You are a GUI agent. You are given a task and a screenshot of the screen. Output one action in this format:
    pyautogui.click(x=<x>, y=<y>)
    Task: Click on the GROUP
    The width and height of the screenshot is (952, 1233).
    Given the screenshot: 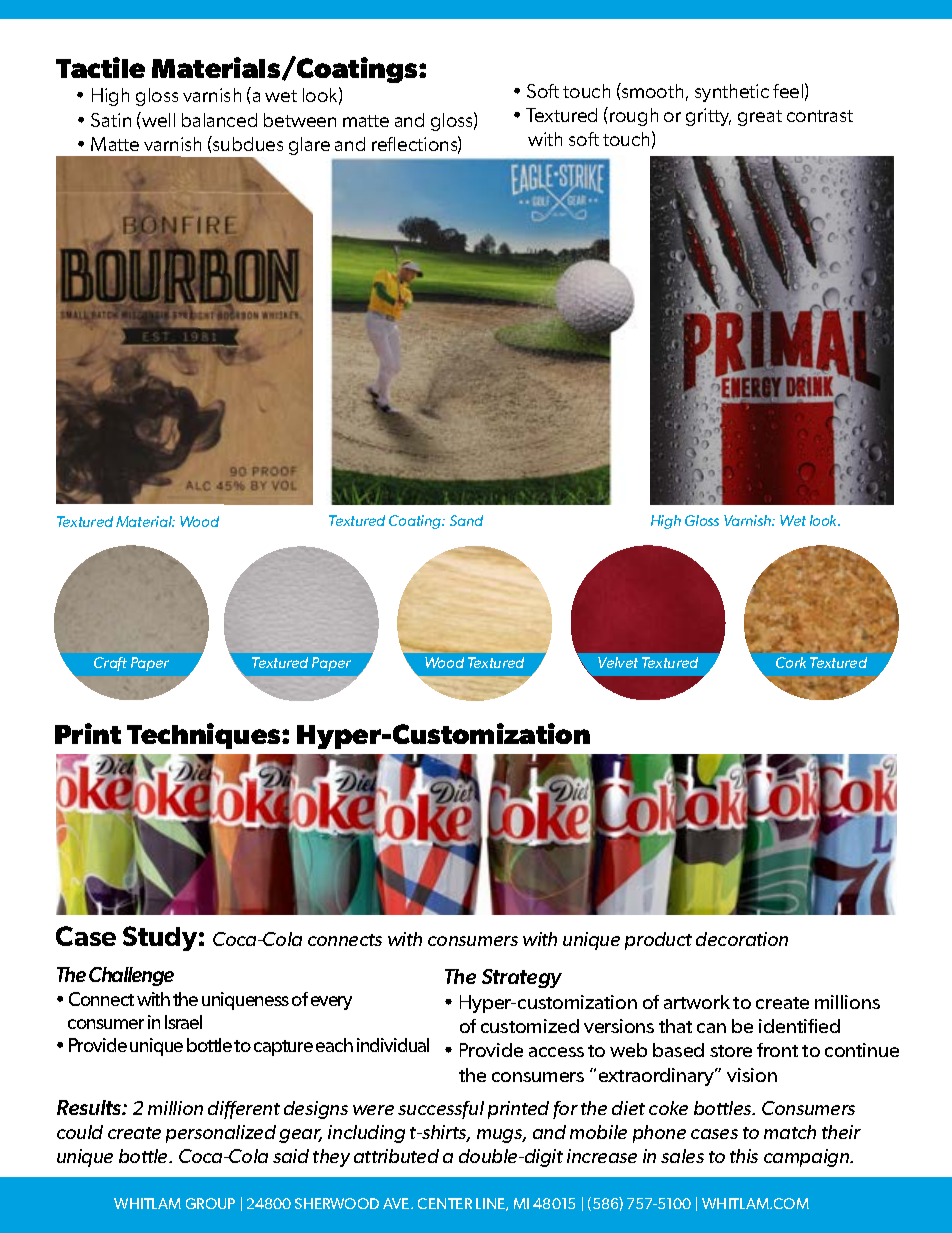 What is the action you would take?
    pyautogui.click(x=210, y=1203)
